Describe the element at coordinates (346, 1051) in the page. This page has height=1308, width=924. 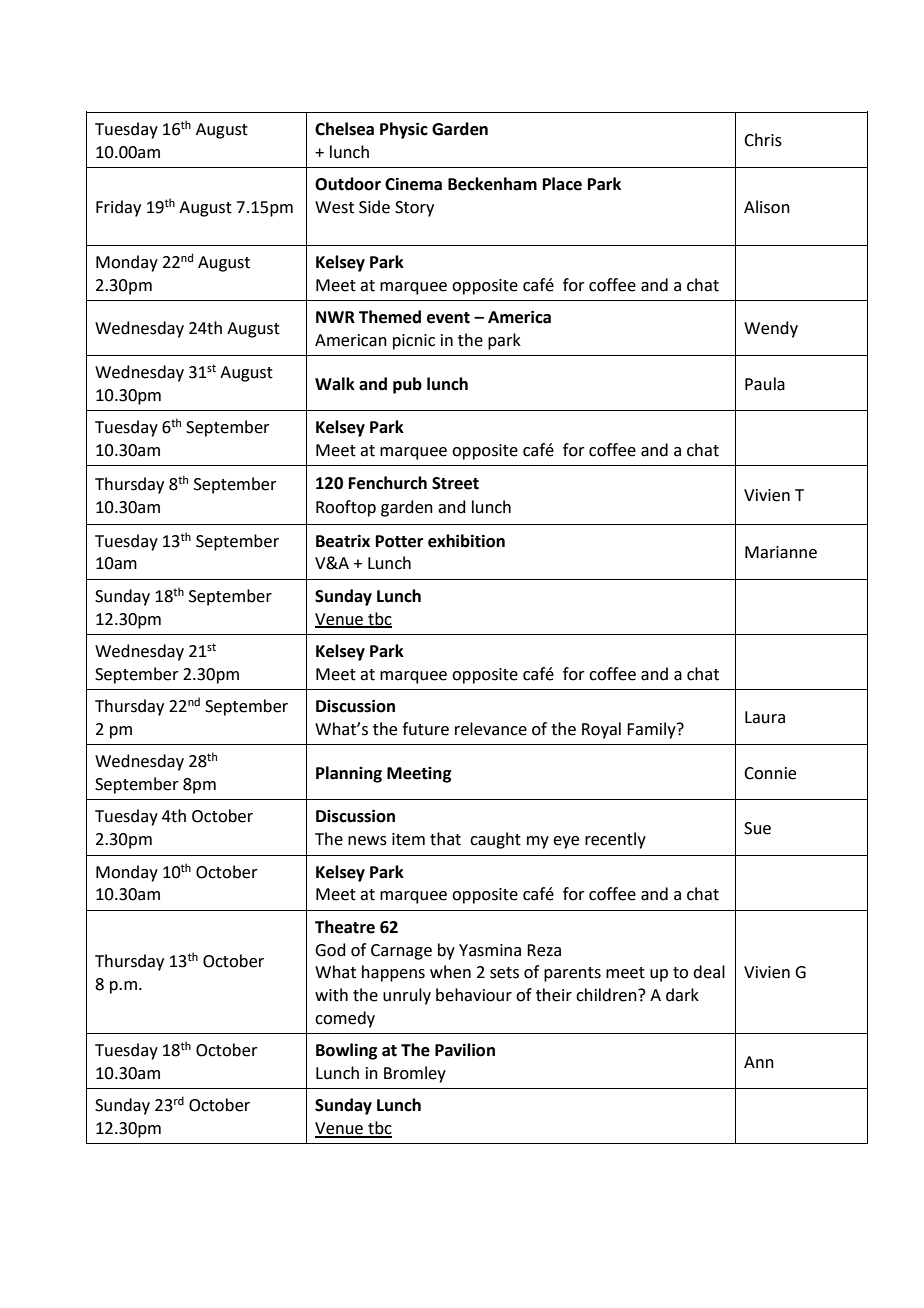
I see `Bowling` at that location.
